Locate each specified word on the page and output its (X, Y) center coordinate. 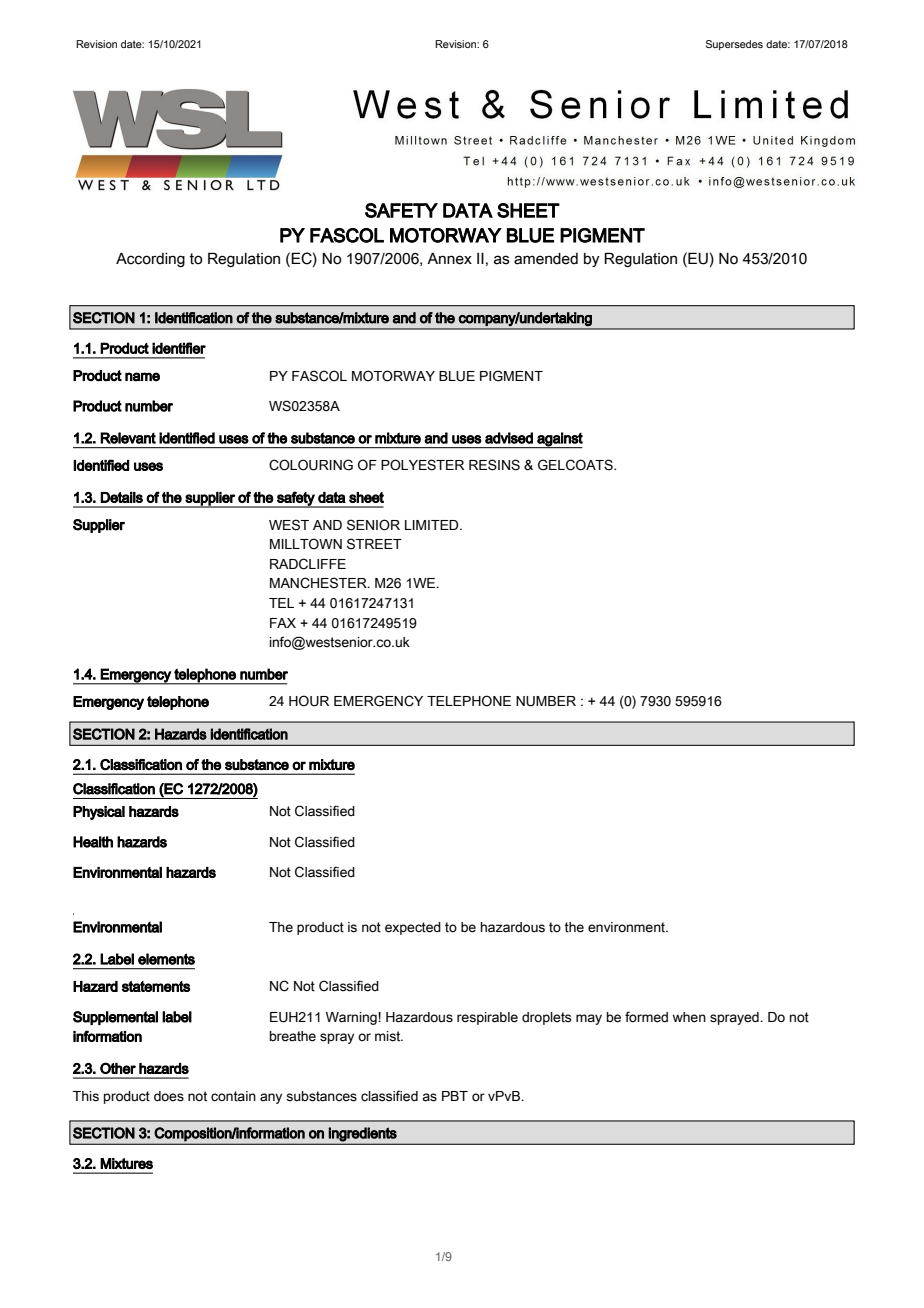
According (150, 260)
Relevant (128, 438)
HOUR (309, 701)
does (169, 1096)
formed (646, 1017)
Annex (449, 259)
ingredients (363, 1134)
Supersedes (734, 45)
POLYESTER (422, 465)
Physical (99, 813)
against (559, 440)
